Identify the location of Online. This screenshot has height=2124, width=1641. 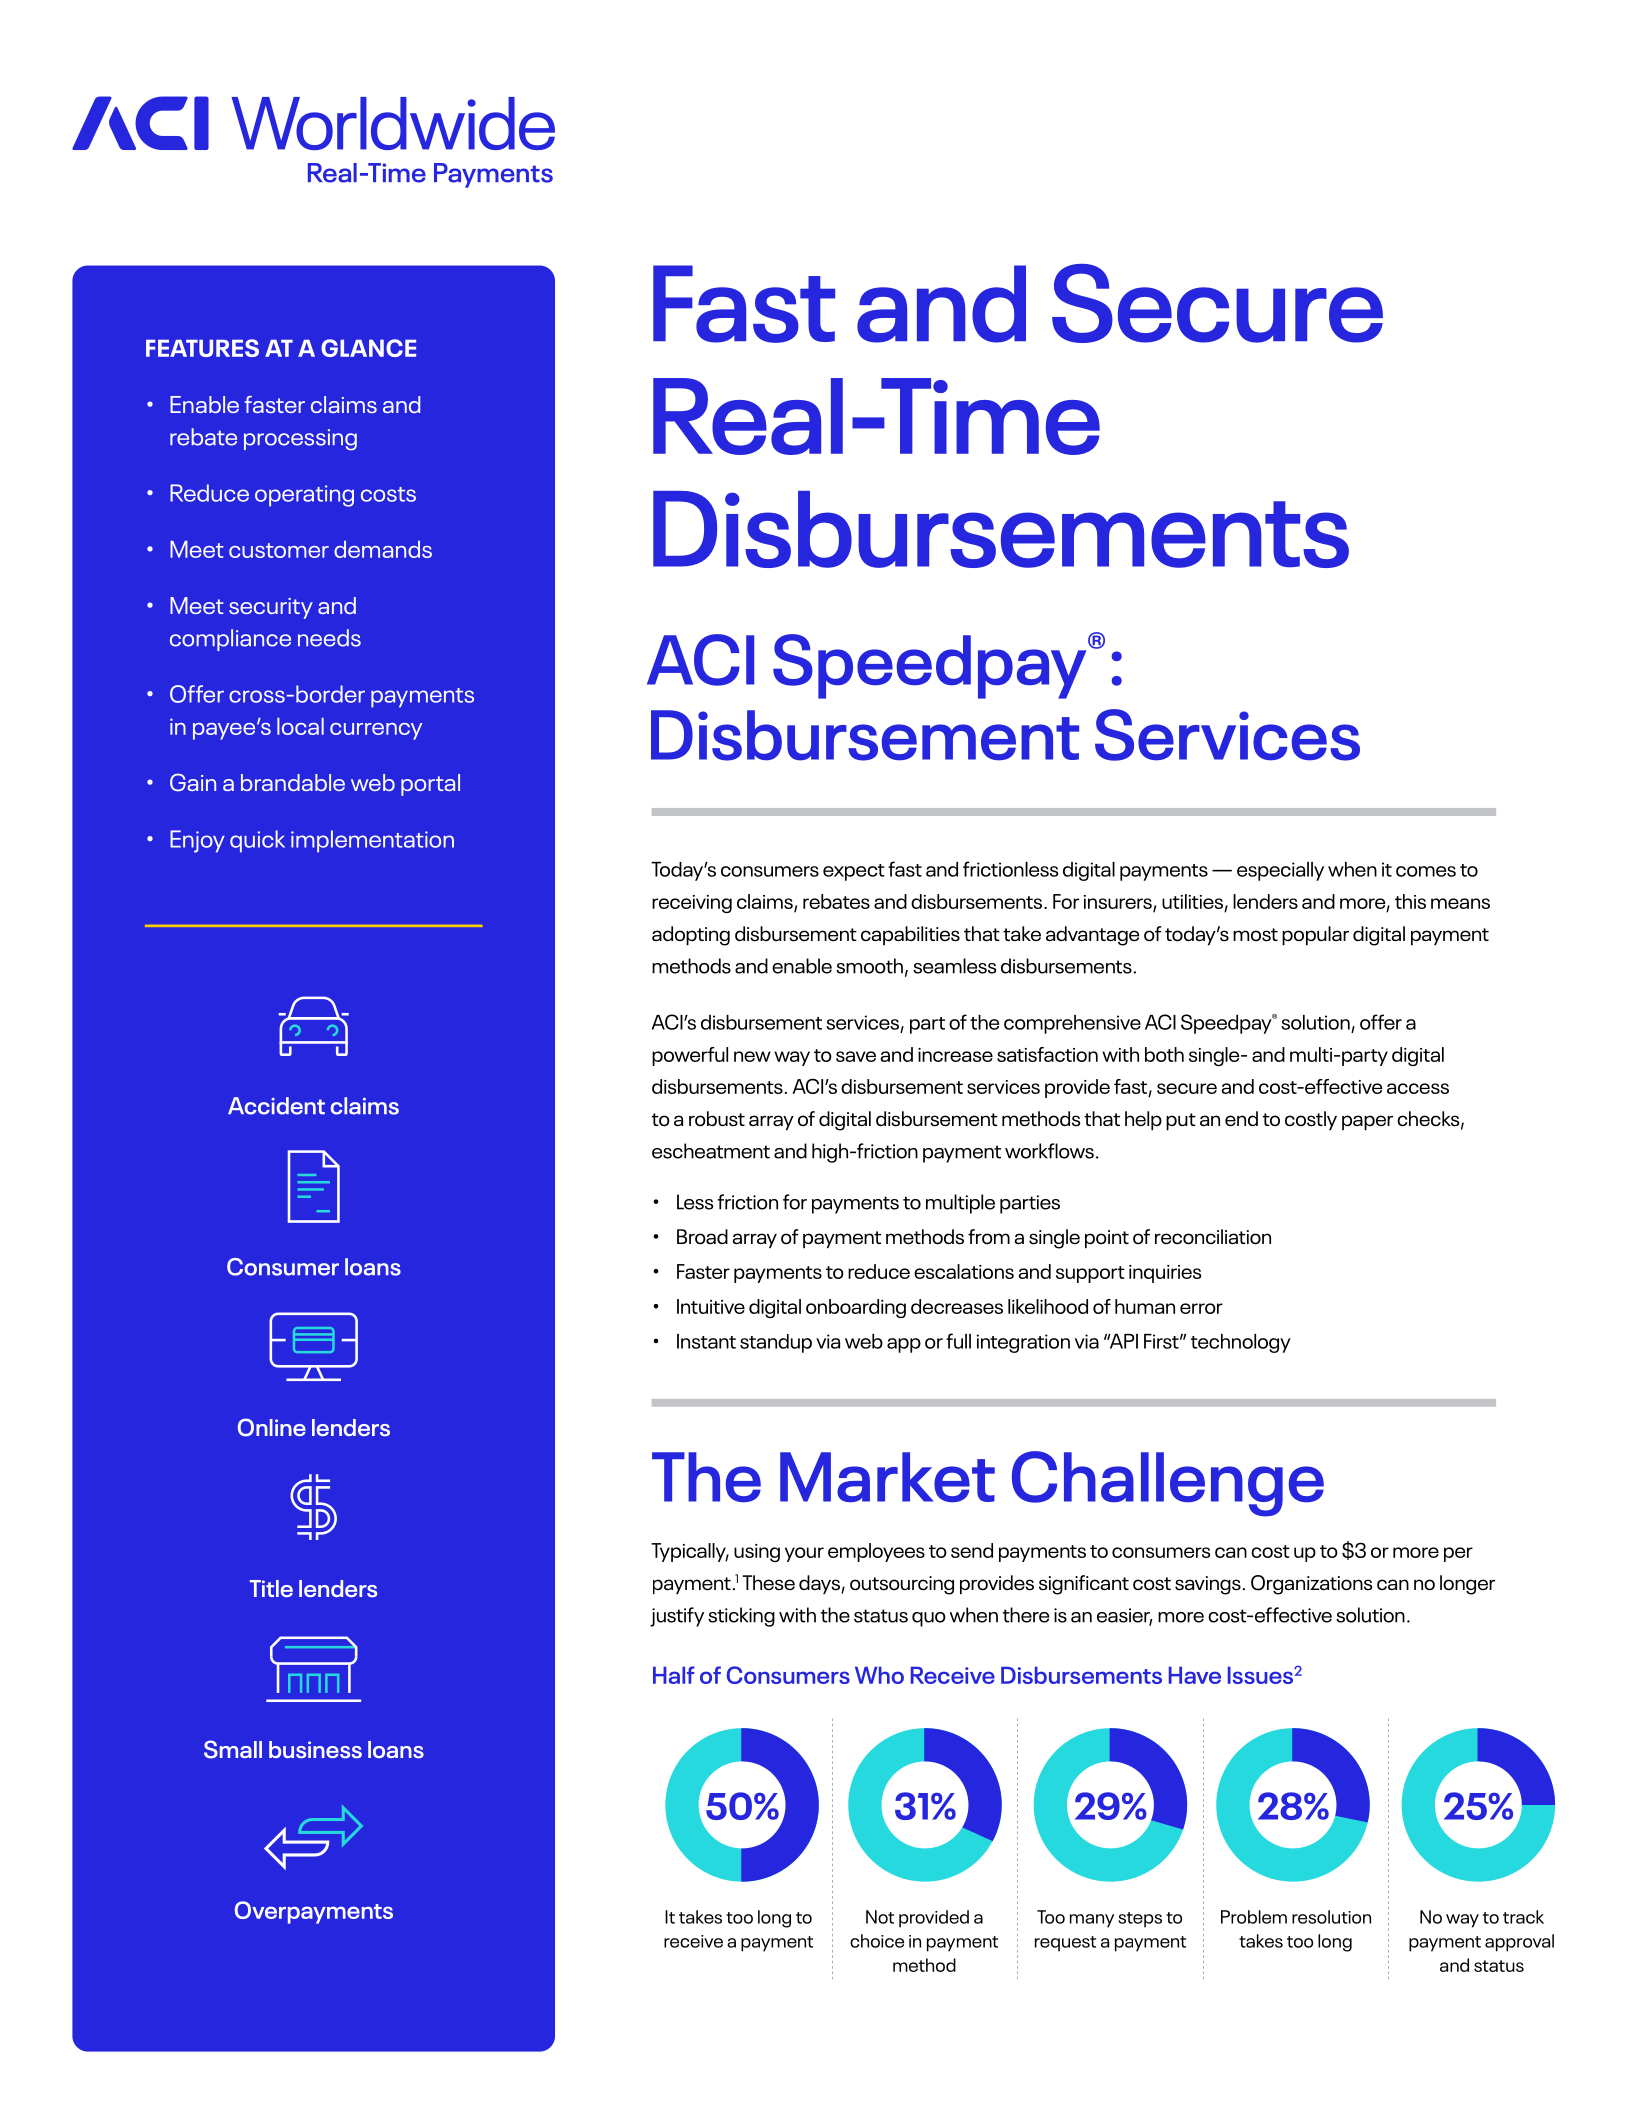
(272, 1427).
